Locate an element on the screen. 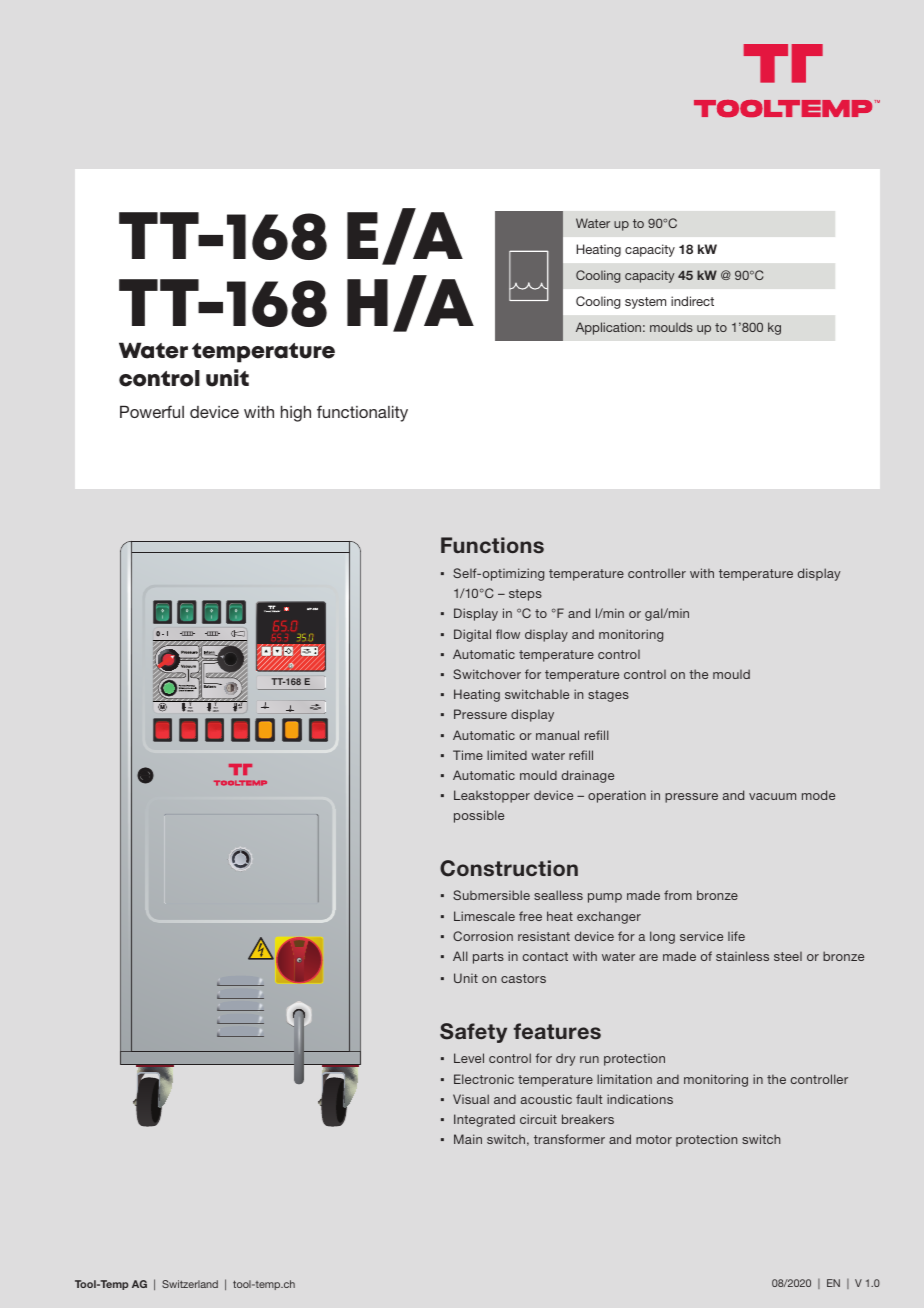 Image resolution: width=924 pixels, height=1308 pixels. Switzerland is located at coordinates (190, 1284).
